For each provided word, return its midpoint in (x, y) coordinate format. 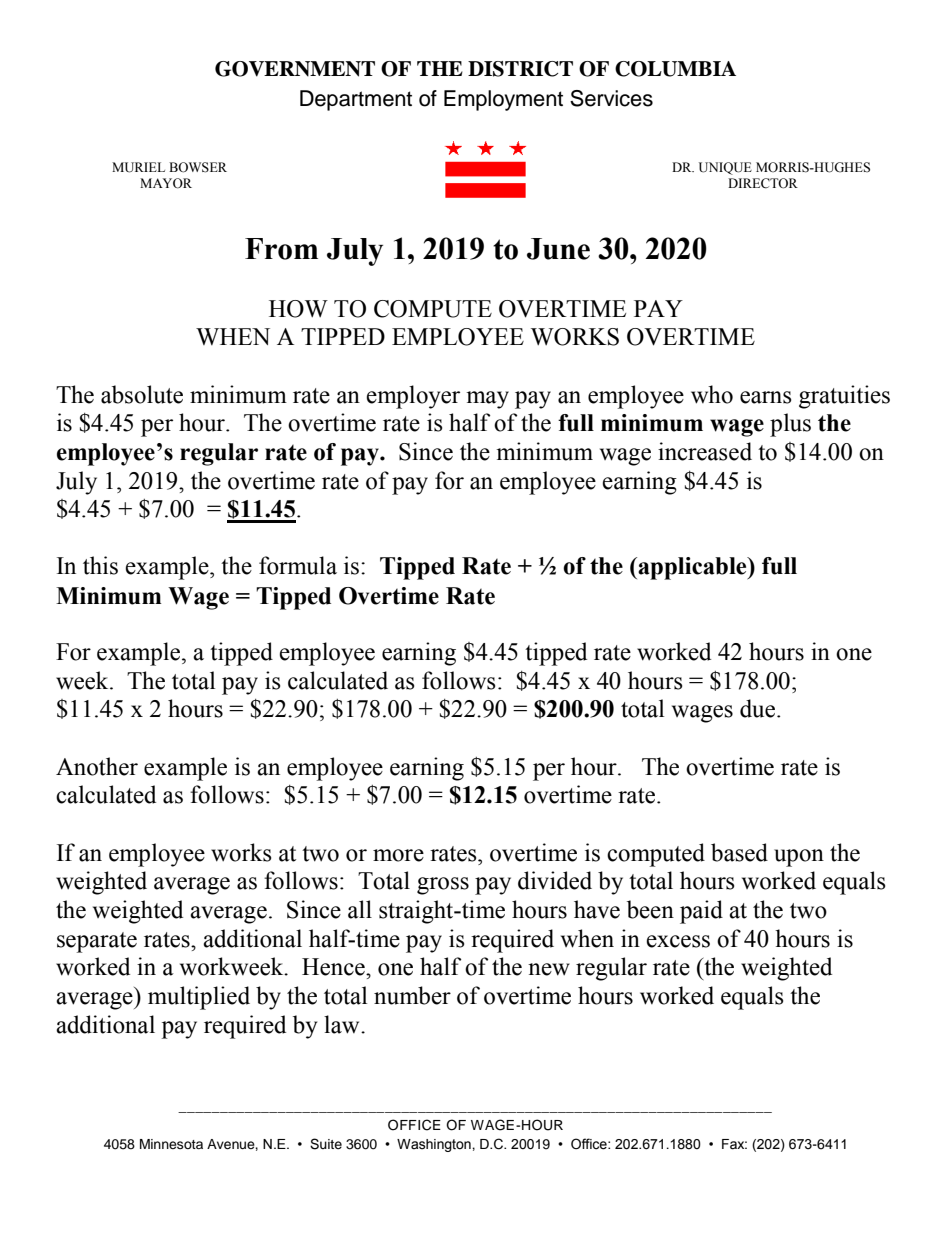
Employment (503, 100)
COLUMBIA (675, 69)
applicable (693, 568)
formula (298, 565)
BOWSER (198, 167)
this (100, 565)
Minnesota (171, 1144)
